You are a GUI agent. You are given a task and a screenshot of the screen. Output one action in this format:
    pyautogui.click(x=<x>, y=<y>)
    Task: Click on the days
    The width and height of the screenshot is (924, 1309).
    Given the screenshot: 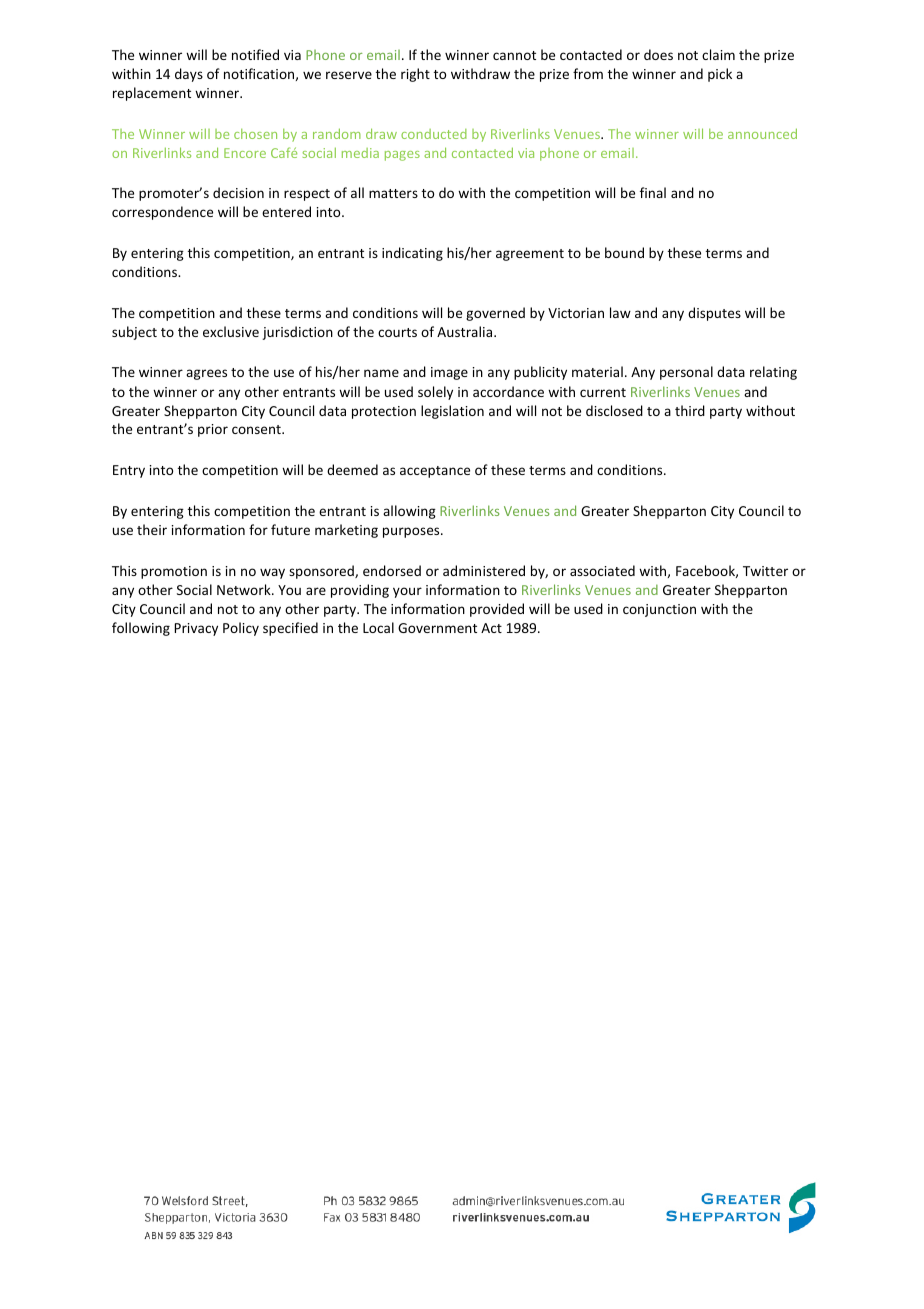 What is the action you would take?
    pyautogui.click(x=189, y=75)
